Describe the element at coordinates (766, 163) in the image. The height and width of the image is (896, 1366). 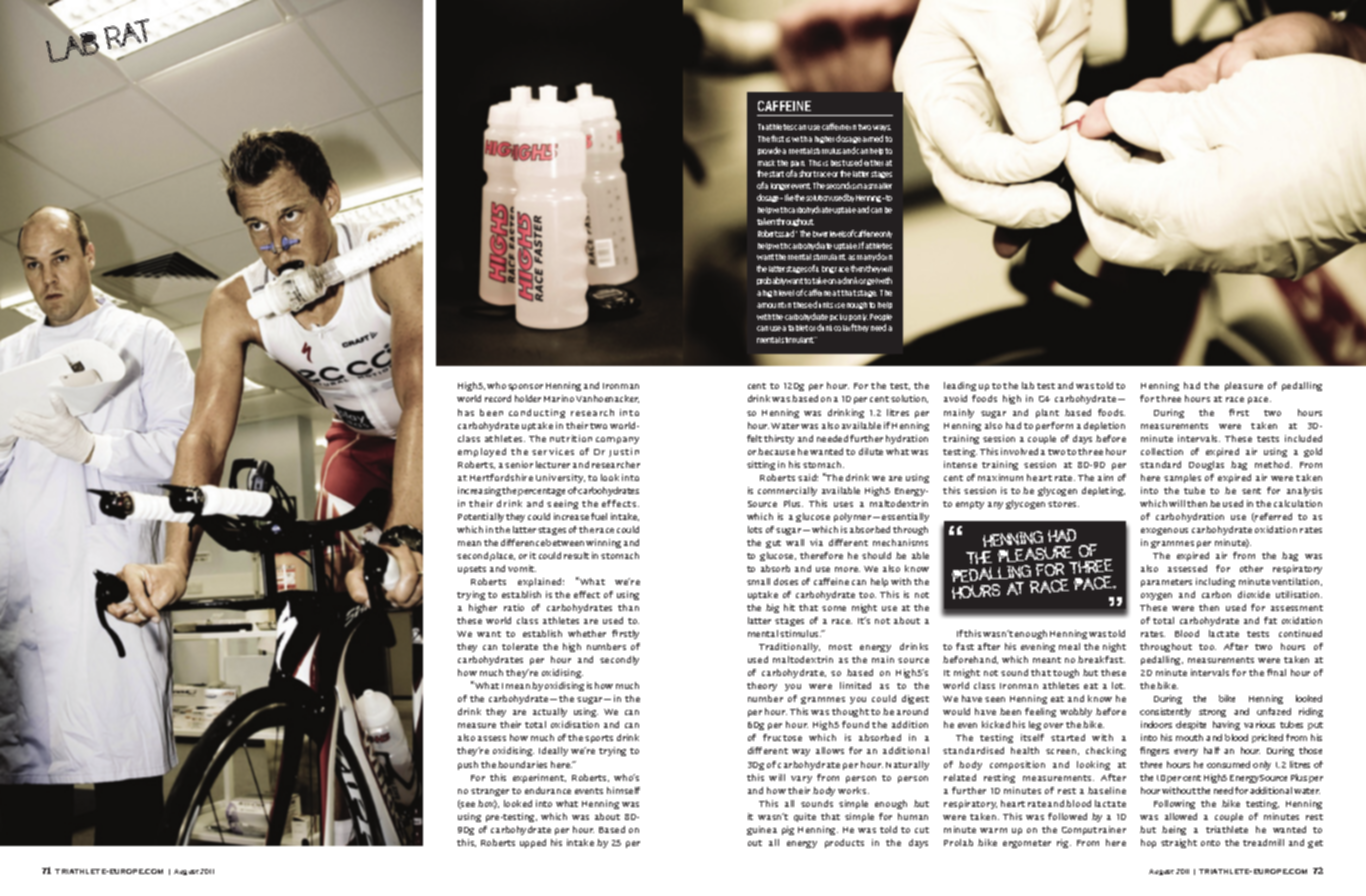
I see `mask` at that location.
